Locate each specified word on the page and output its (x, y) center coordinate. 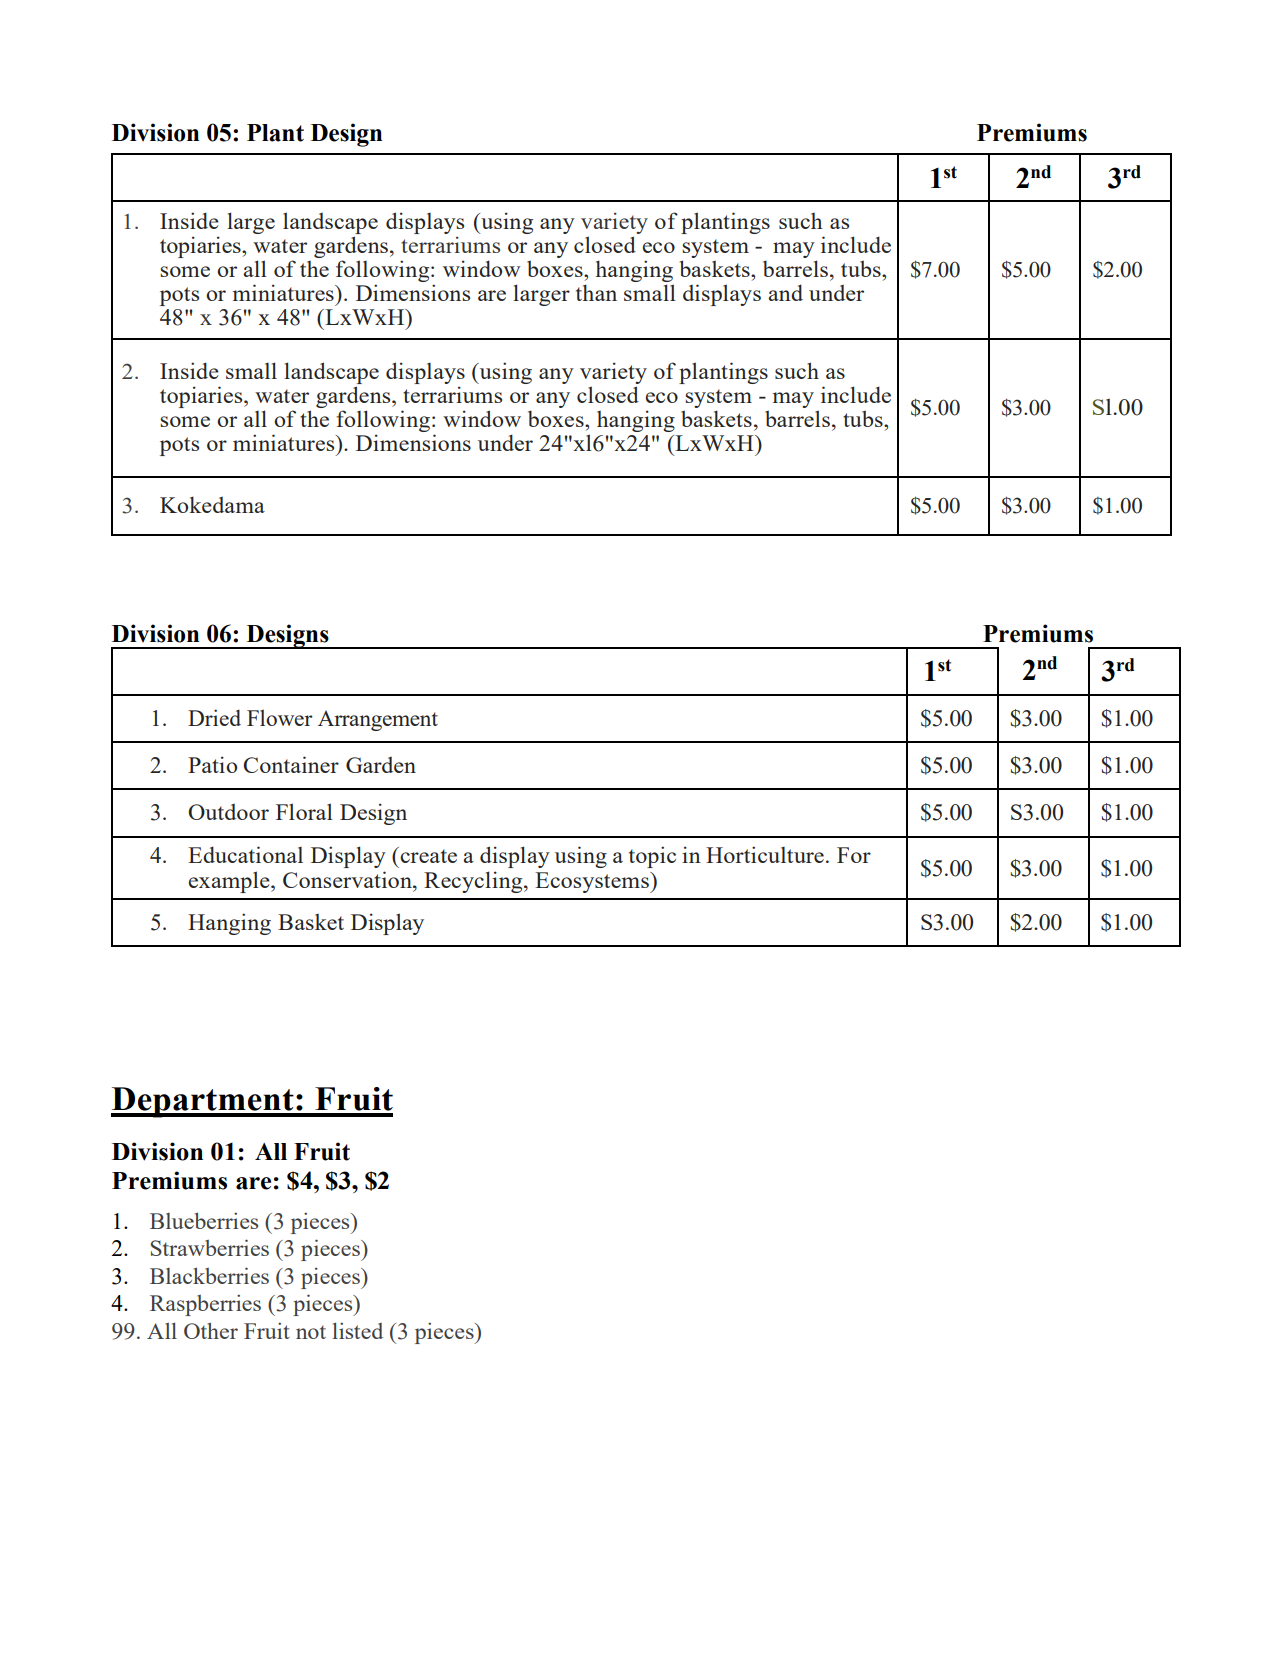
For (854, 855)
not (311, 1332)
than (596, 292)
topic (652, 857)
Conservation (348, 879)
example (230, 882)
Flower (280, 717)
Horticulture (765, 854)
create (427, 855)
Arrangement (378, 720)
